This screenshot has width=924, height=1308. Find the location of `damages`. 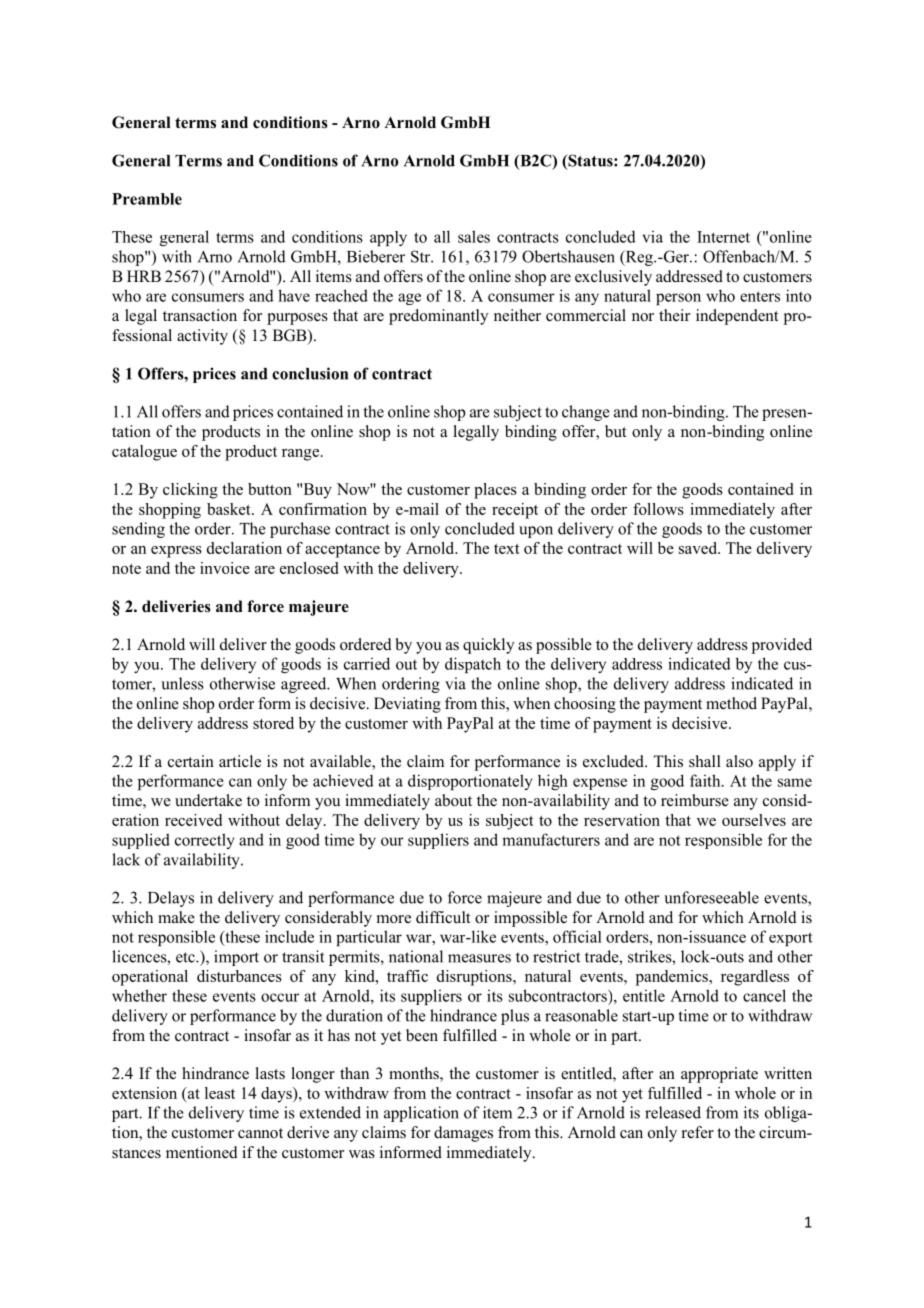

damages is located at coordinates (463, 1134).
